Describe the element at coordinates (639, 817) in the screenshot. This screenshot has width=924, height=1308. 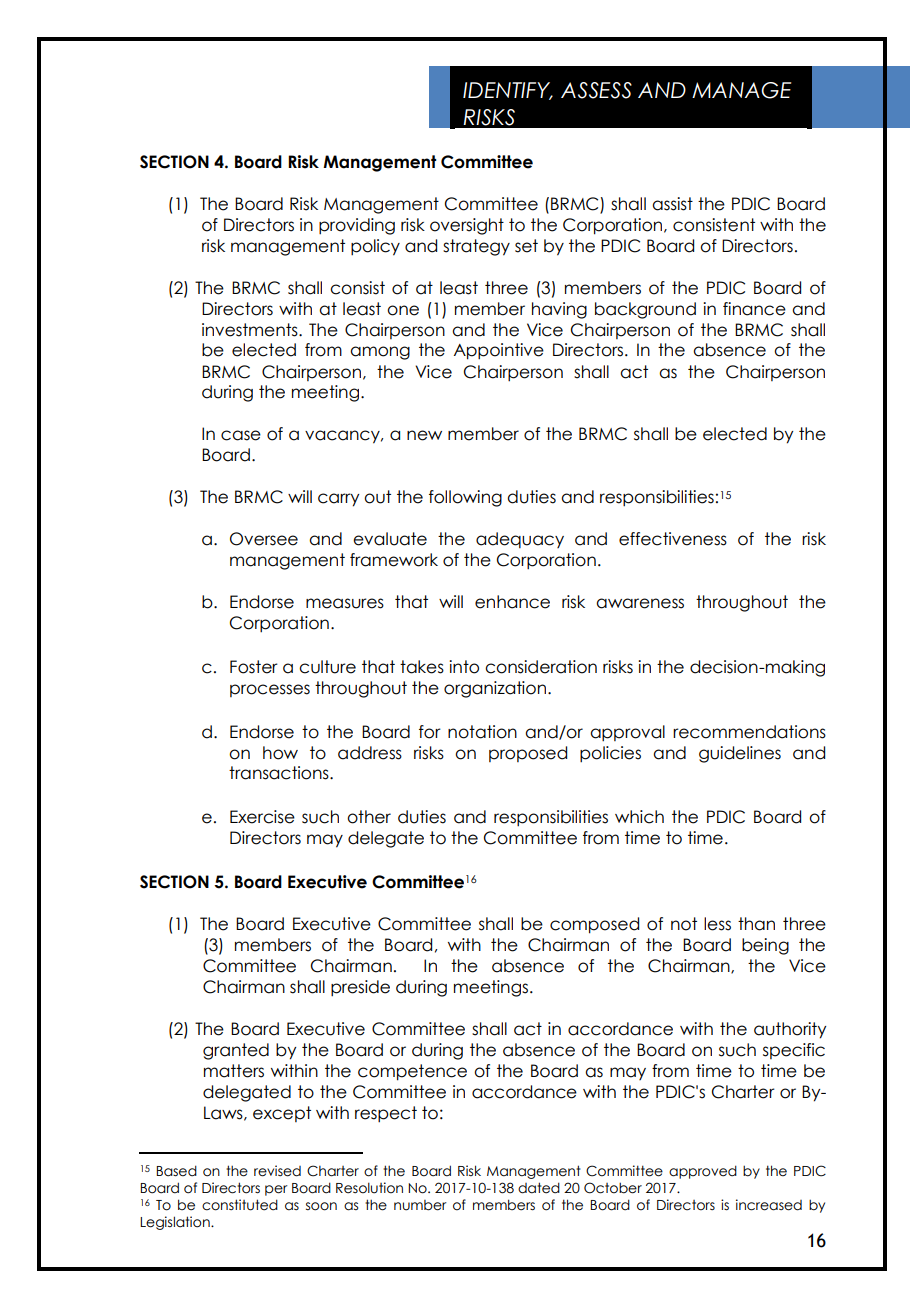
I see `which` at that location.
